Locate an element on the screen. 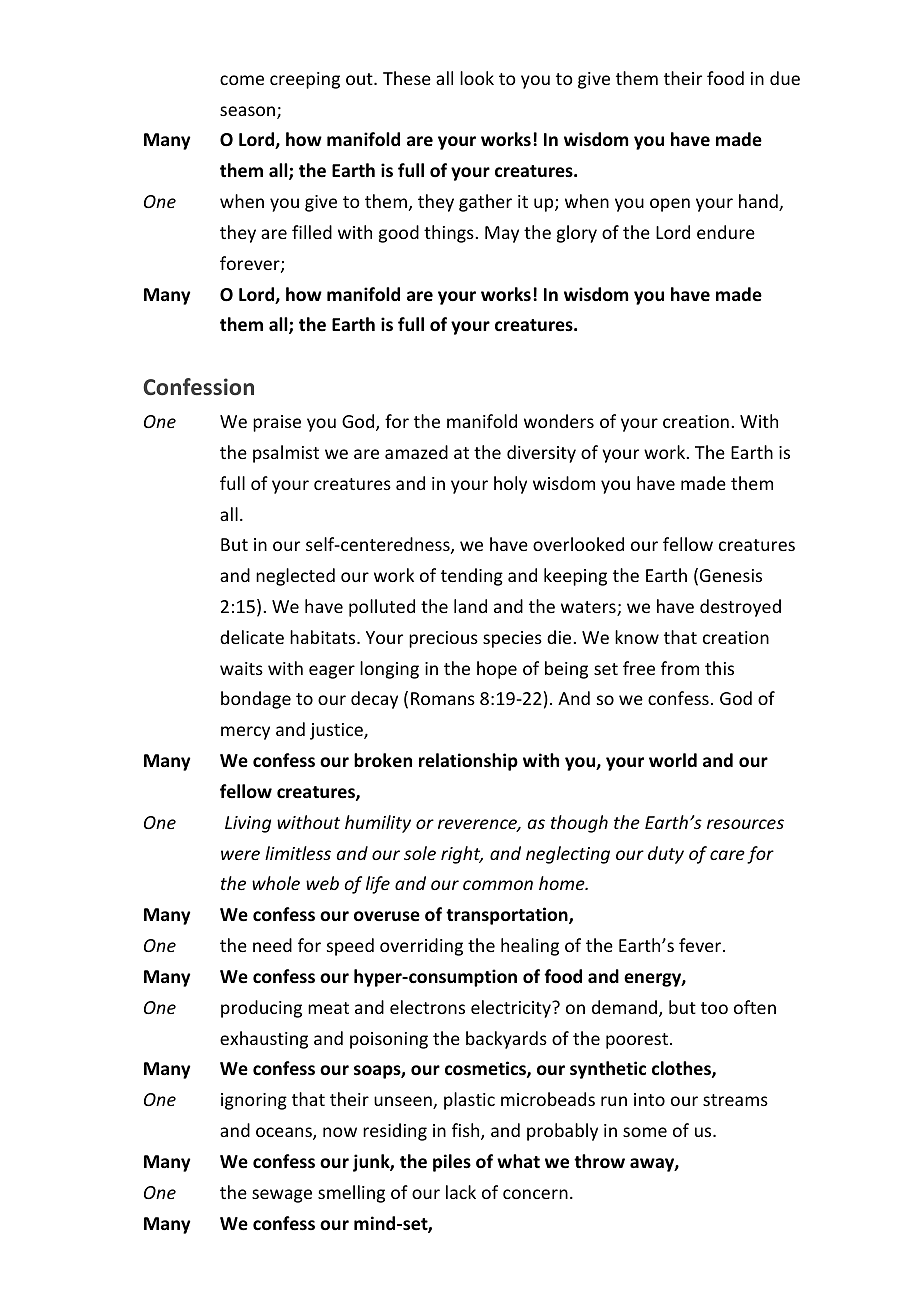 This screenshot has width=924, height=1308. what is located at coordinates (518, 1161).
